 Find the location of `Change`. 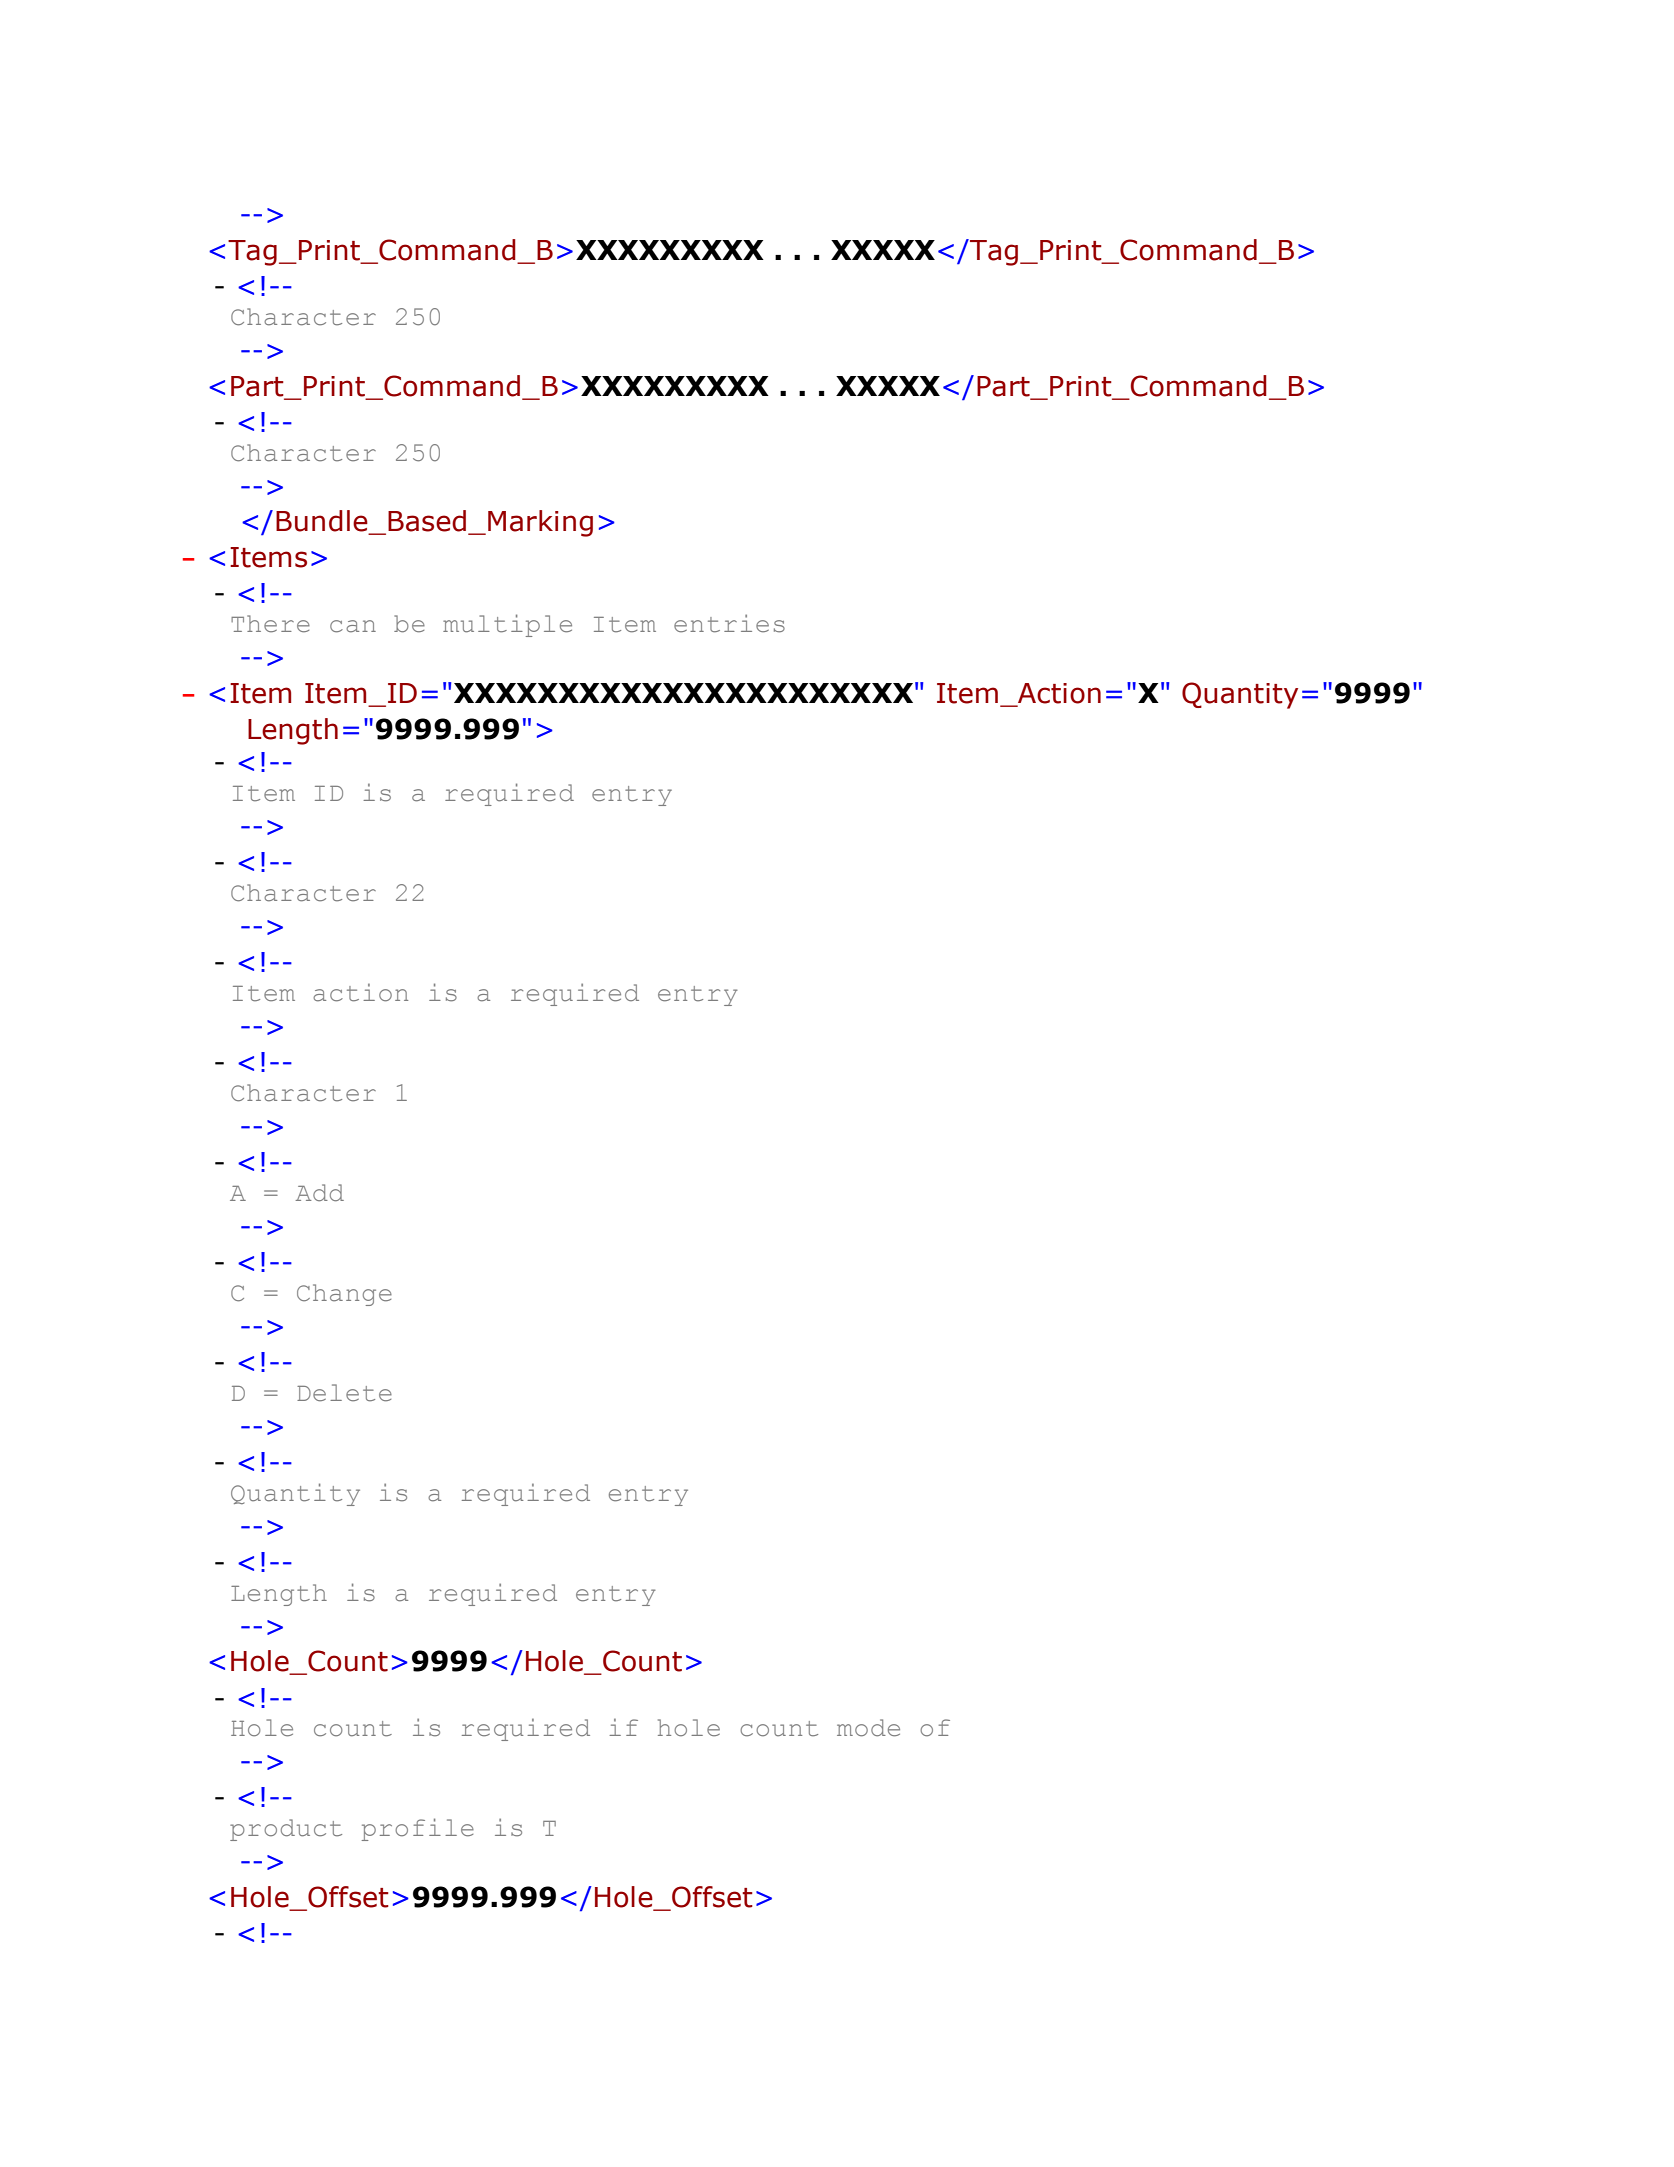

Change is located at coordinates (344, 1295).
